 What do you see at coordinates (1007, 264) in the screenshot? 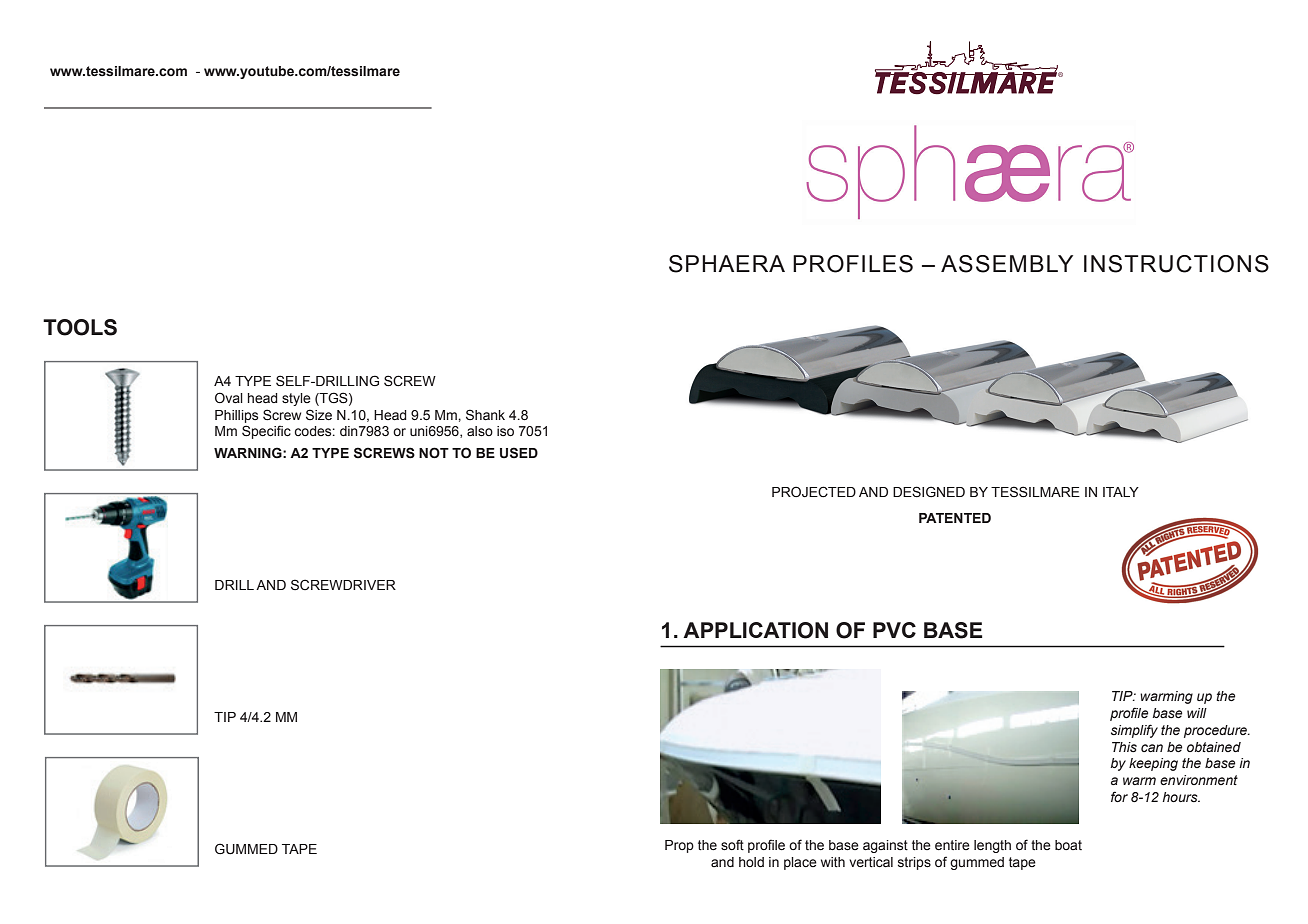
I see `ASSEMBLY` at bounding box center [1007, 264].
